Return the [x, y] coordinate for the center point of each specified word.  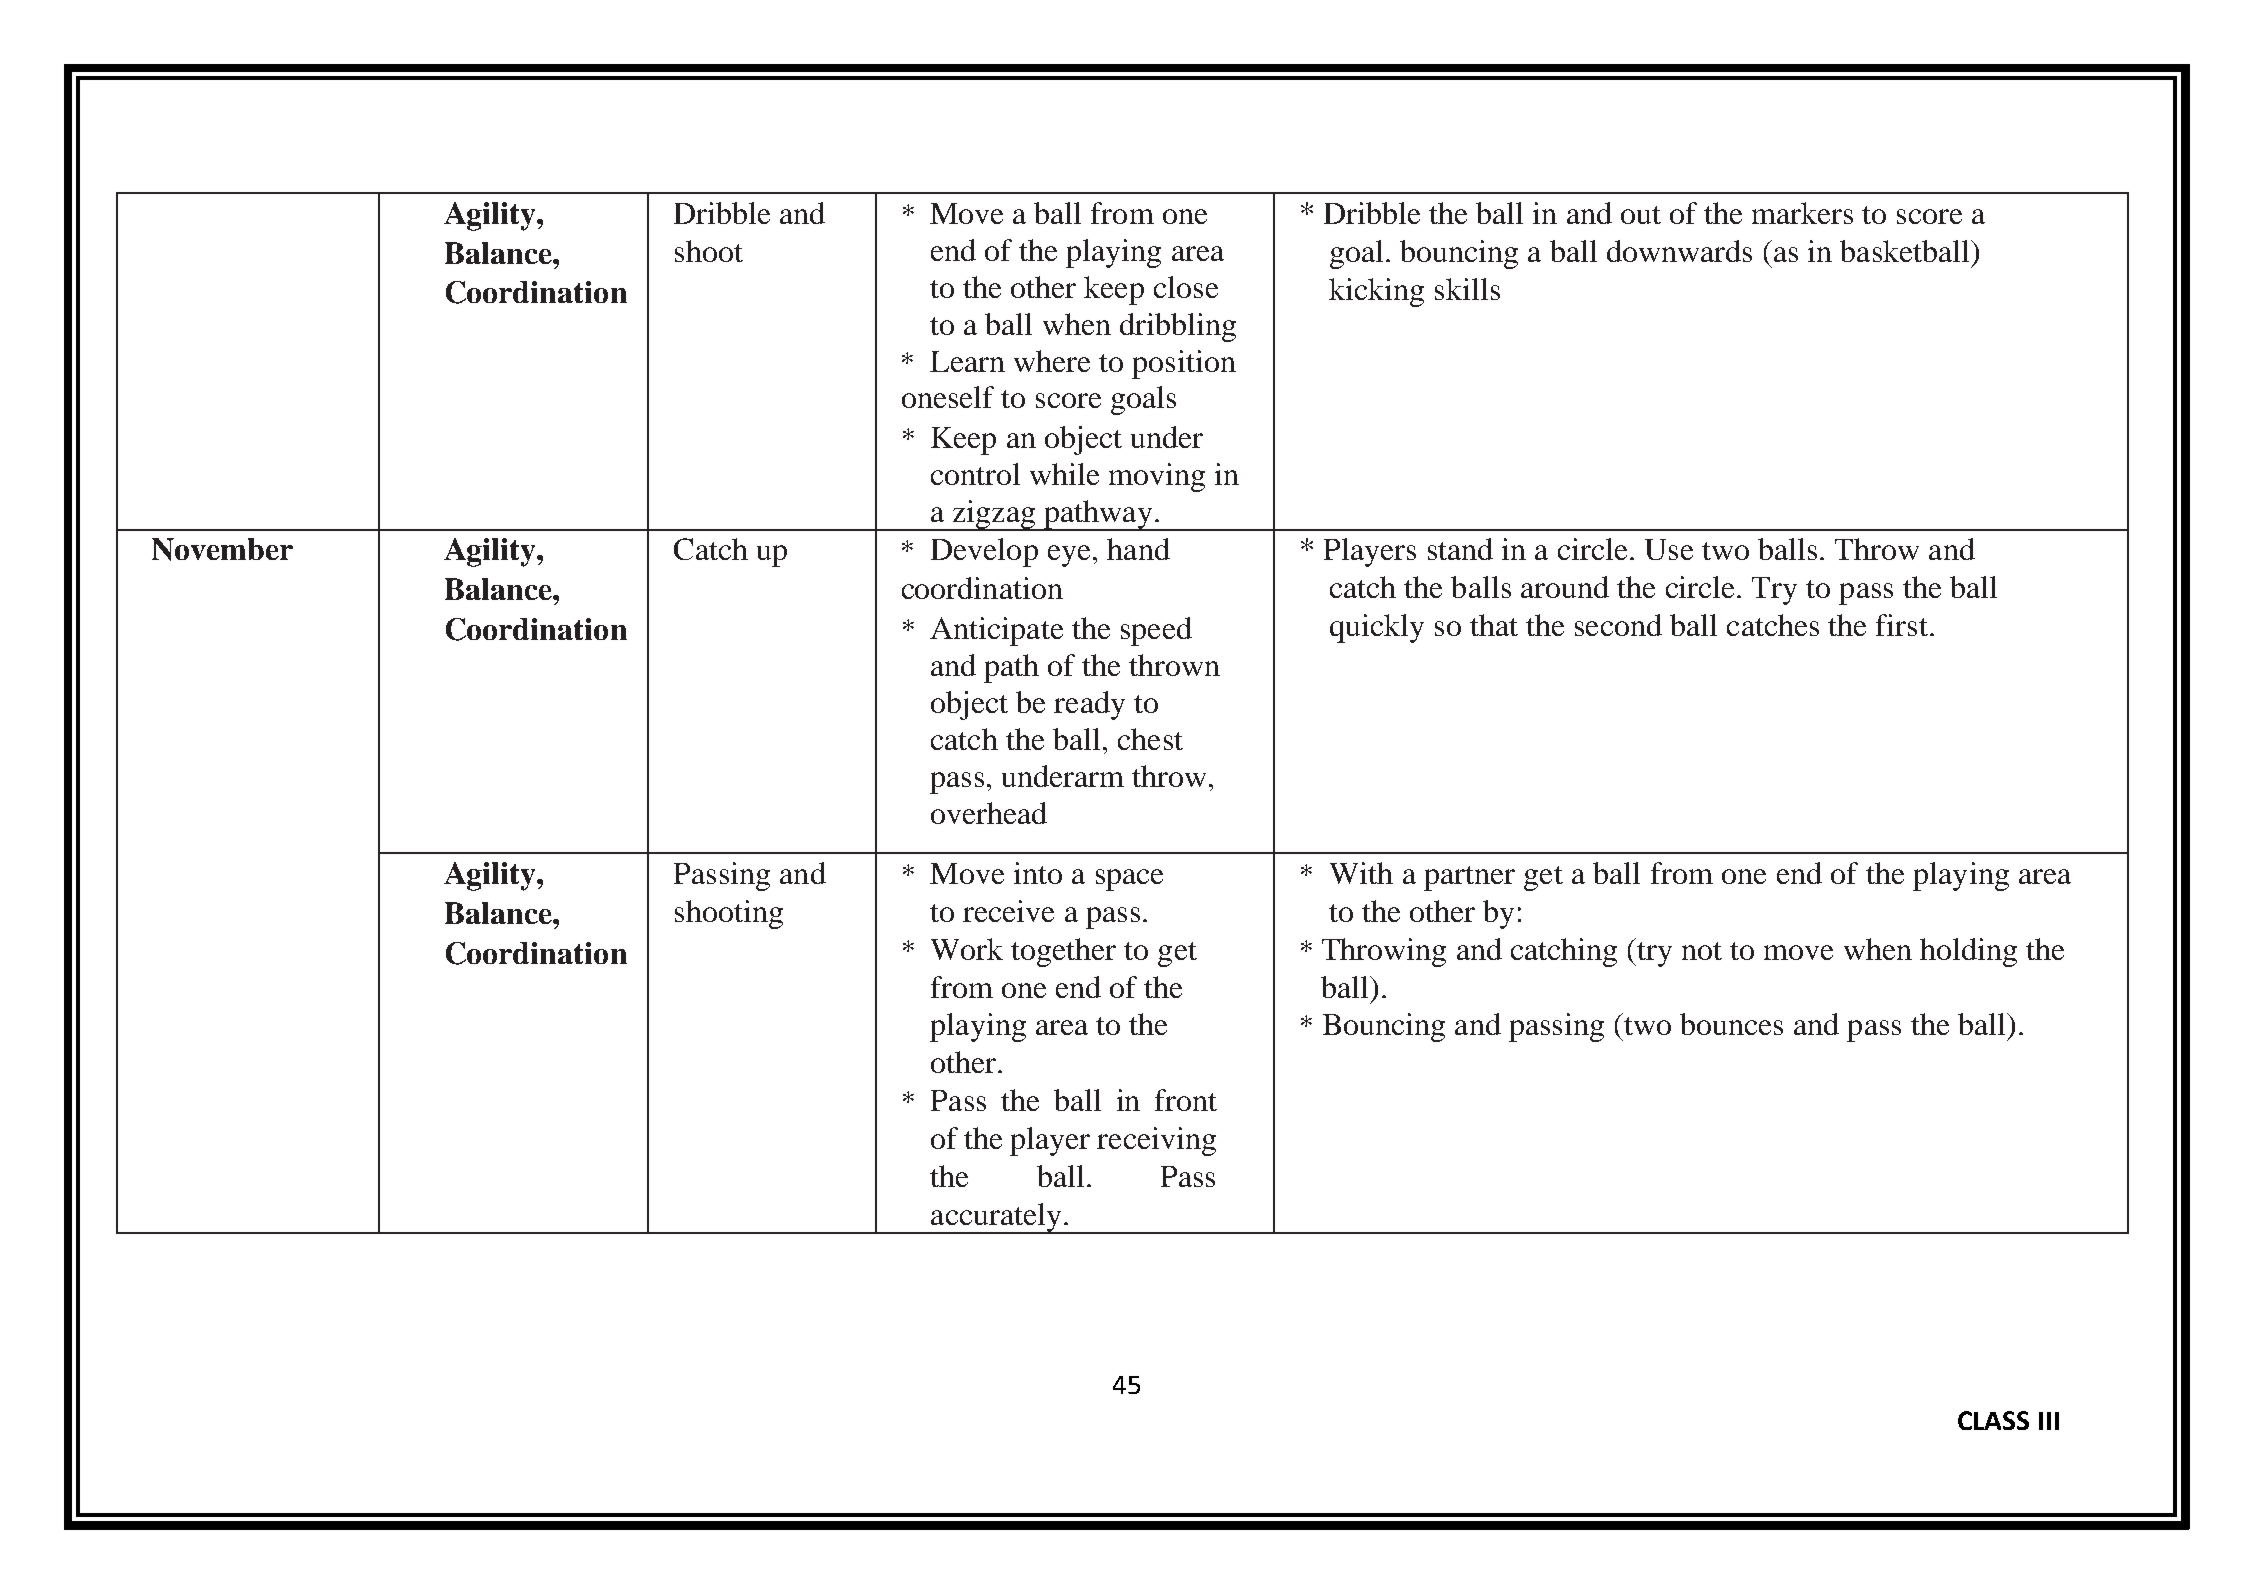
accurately [996, 1218]
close [1186, 287]
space [1129, 880]
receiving [1156, 1141]
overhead [989, 813]
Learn [967, 361]
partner [1469, 878]
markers [1802, 213]
